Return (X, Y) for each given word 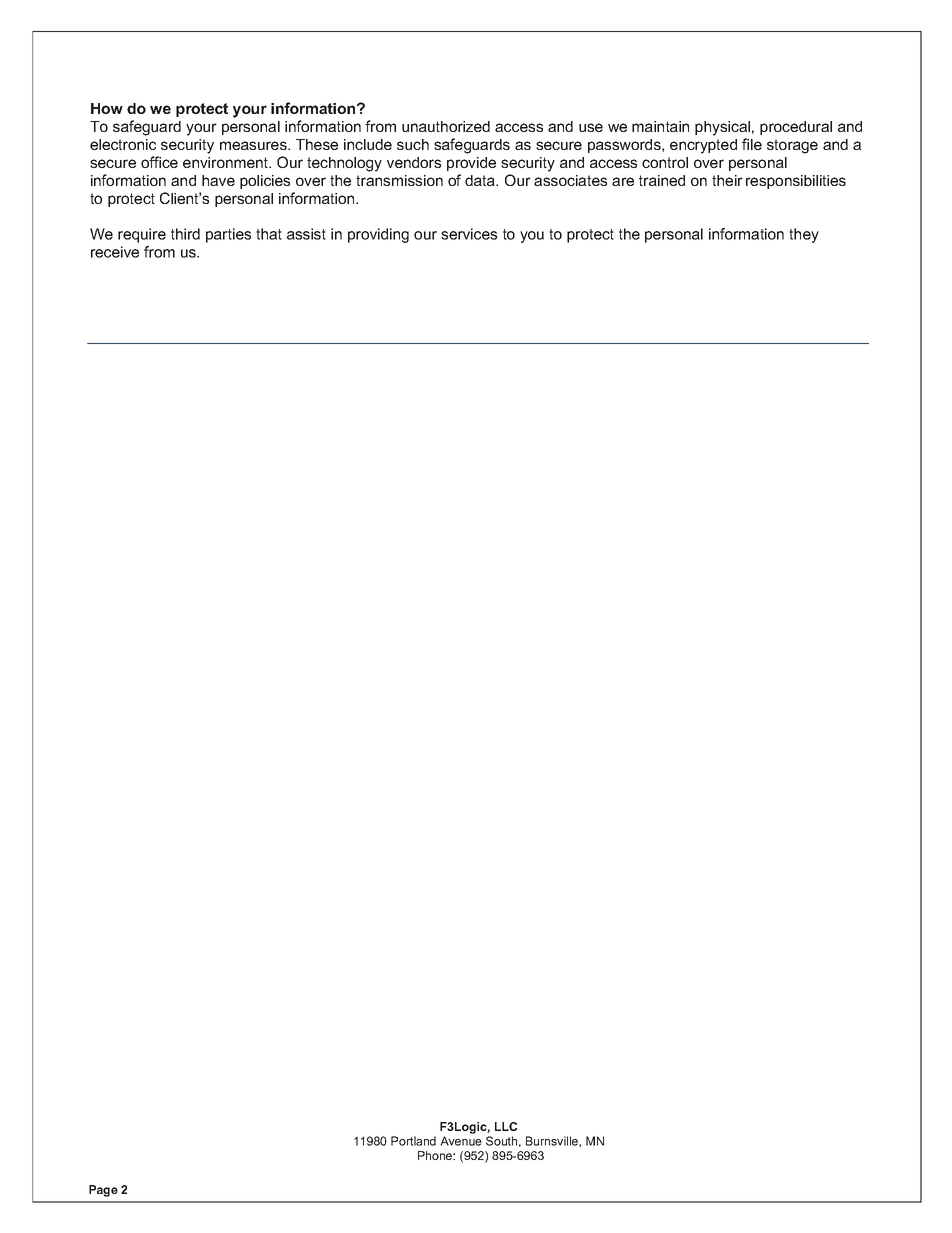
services (469, 234)
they (804, 235)
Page (103, 1191)
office (159, 162)
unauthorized (446, 126)
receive (115, 252)
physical (722, 128)
